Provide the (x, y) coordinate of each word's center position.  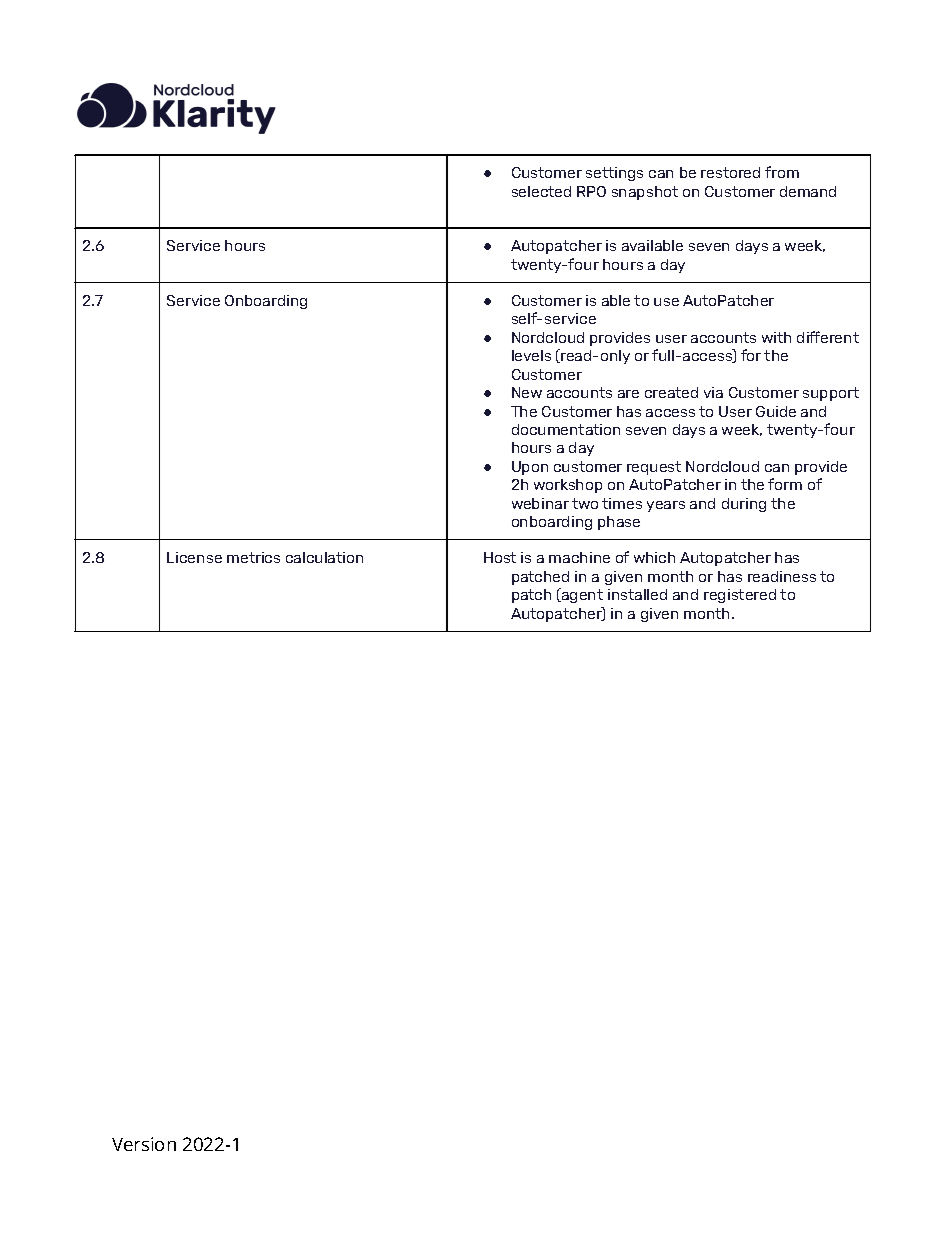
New (527, 392)
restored (730, 172)
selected (541, 191)
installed (637, 594)
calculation (324, 557)
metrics (253, 557)
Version (144, 1144)
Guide (776, 411)
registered (740, 596)
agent (581, 595)
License (194, 557)
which (654, 557)
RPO (591, 191)
